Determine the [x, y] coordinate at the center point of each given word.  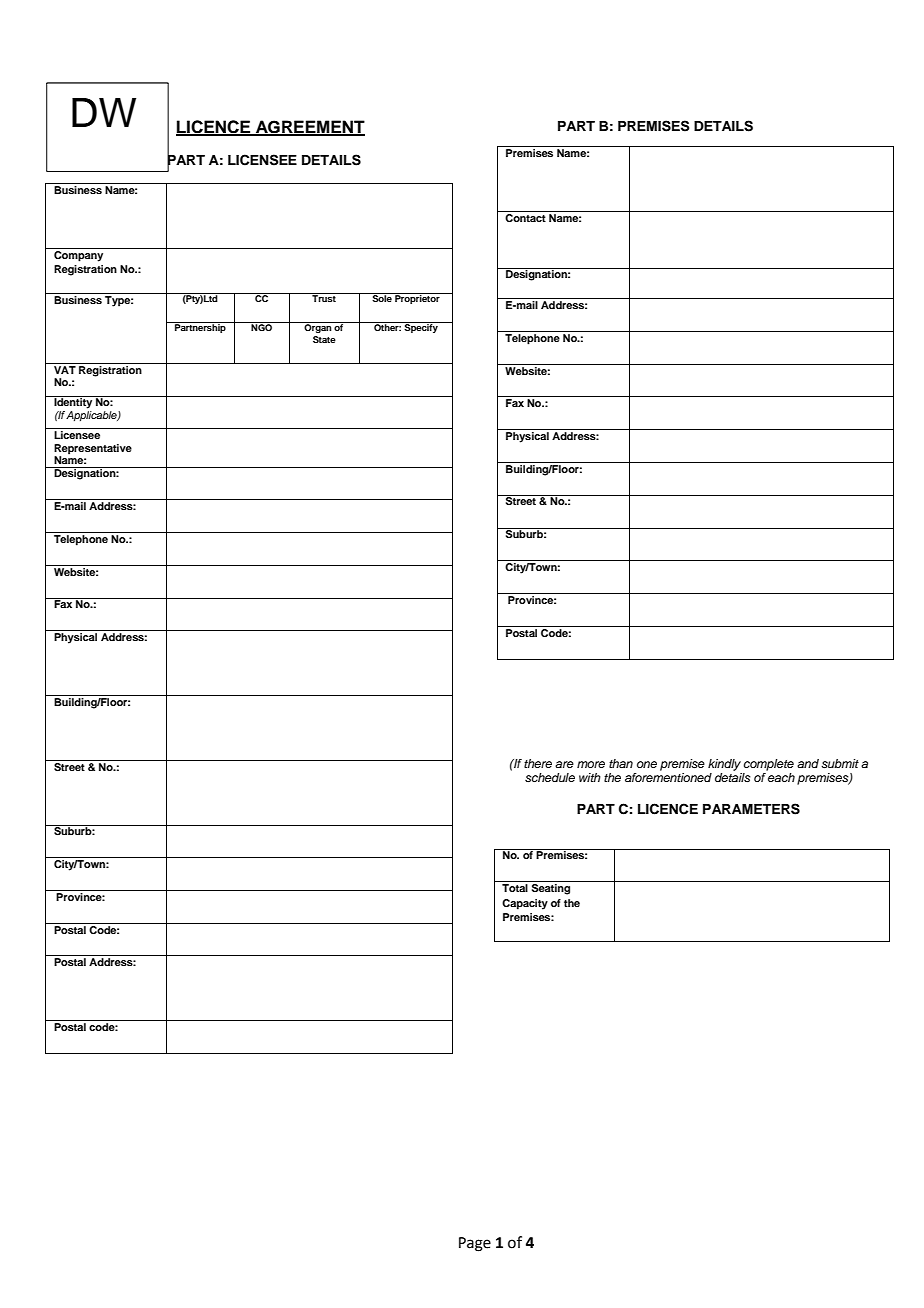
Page [475, 1244]
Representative [93, 449]
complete [769, 765]
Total [515, 888]
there [538, 763]
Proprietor [417, 298]
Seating [551, 889]
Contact [526, 216]
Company [79, 255]
